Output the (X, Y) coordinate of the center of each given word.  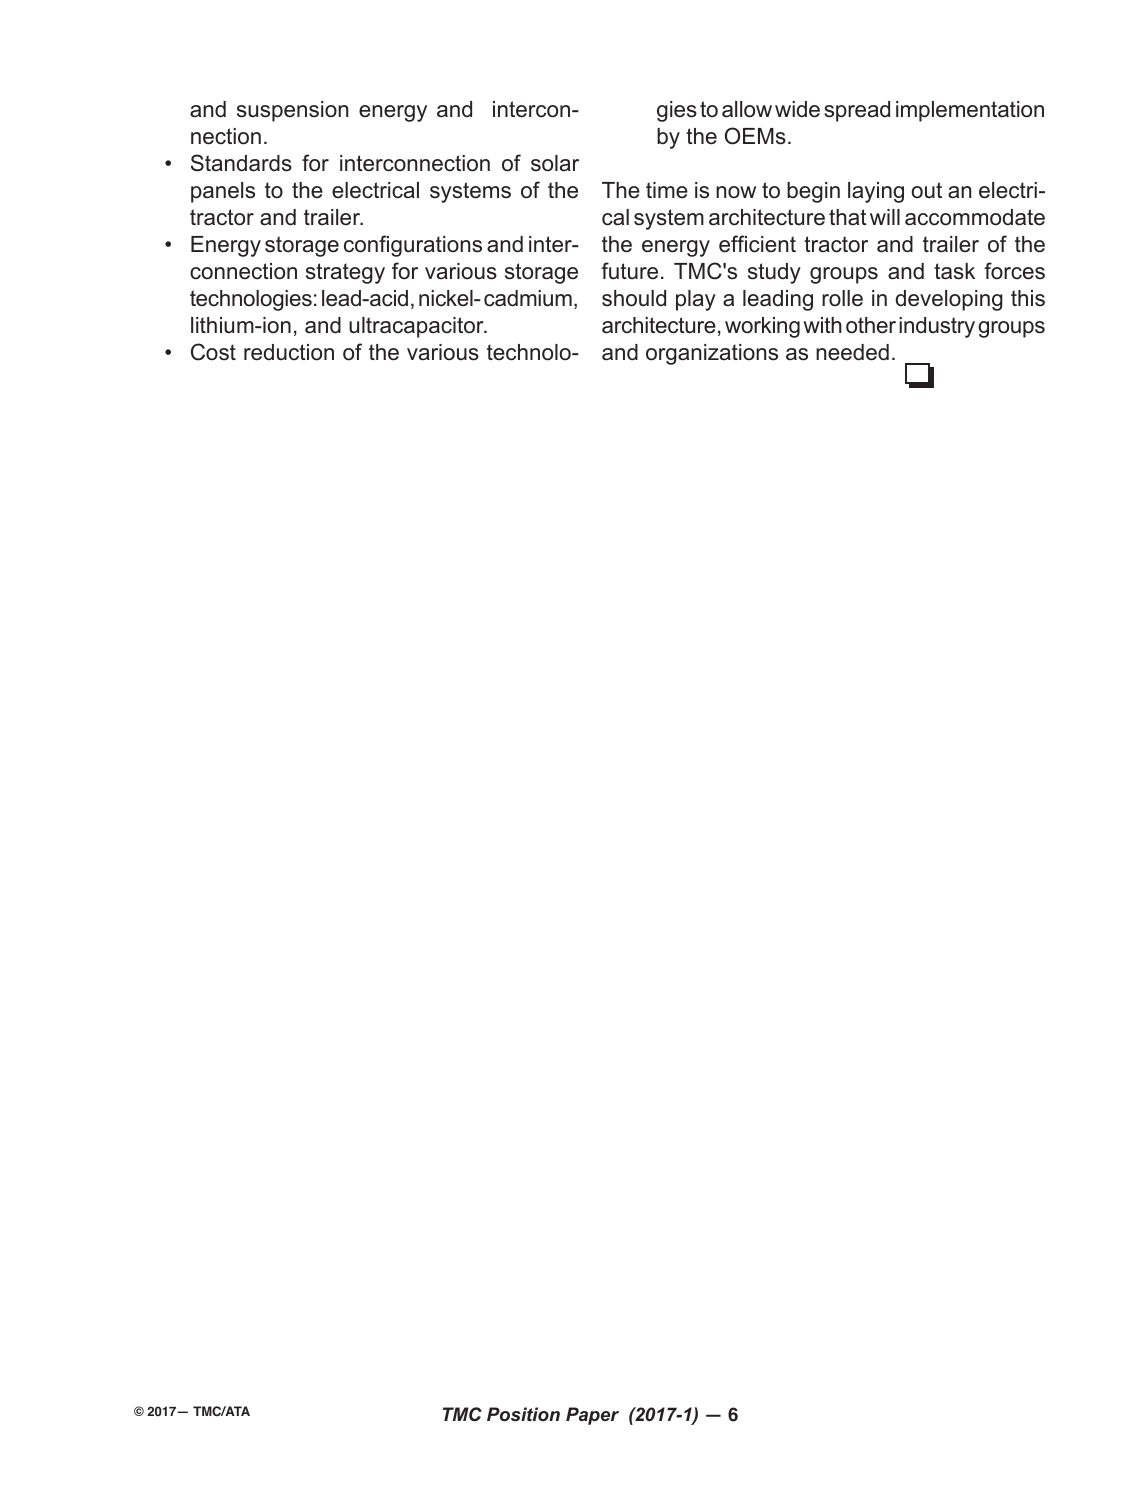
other (871, 325)
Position (523, 1414)
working (762, 327)
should (634, 298)
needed (852, 352)
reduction (289, 352)
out (926, 190)
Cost (213, 352)
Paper (592, 1416)
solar (555, 163)
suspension (292, 111)
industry (937, 327)
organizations (712, 354)
